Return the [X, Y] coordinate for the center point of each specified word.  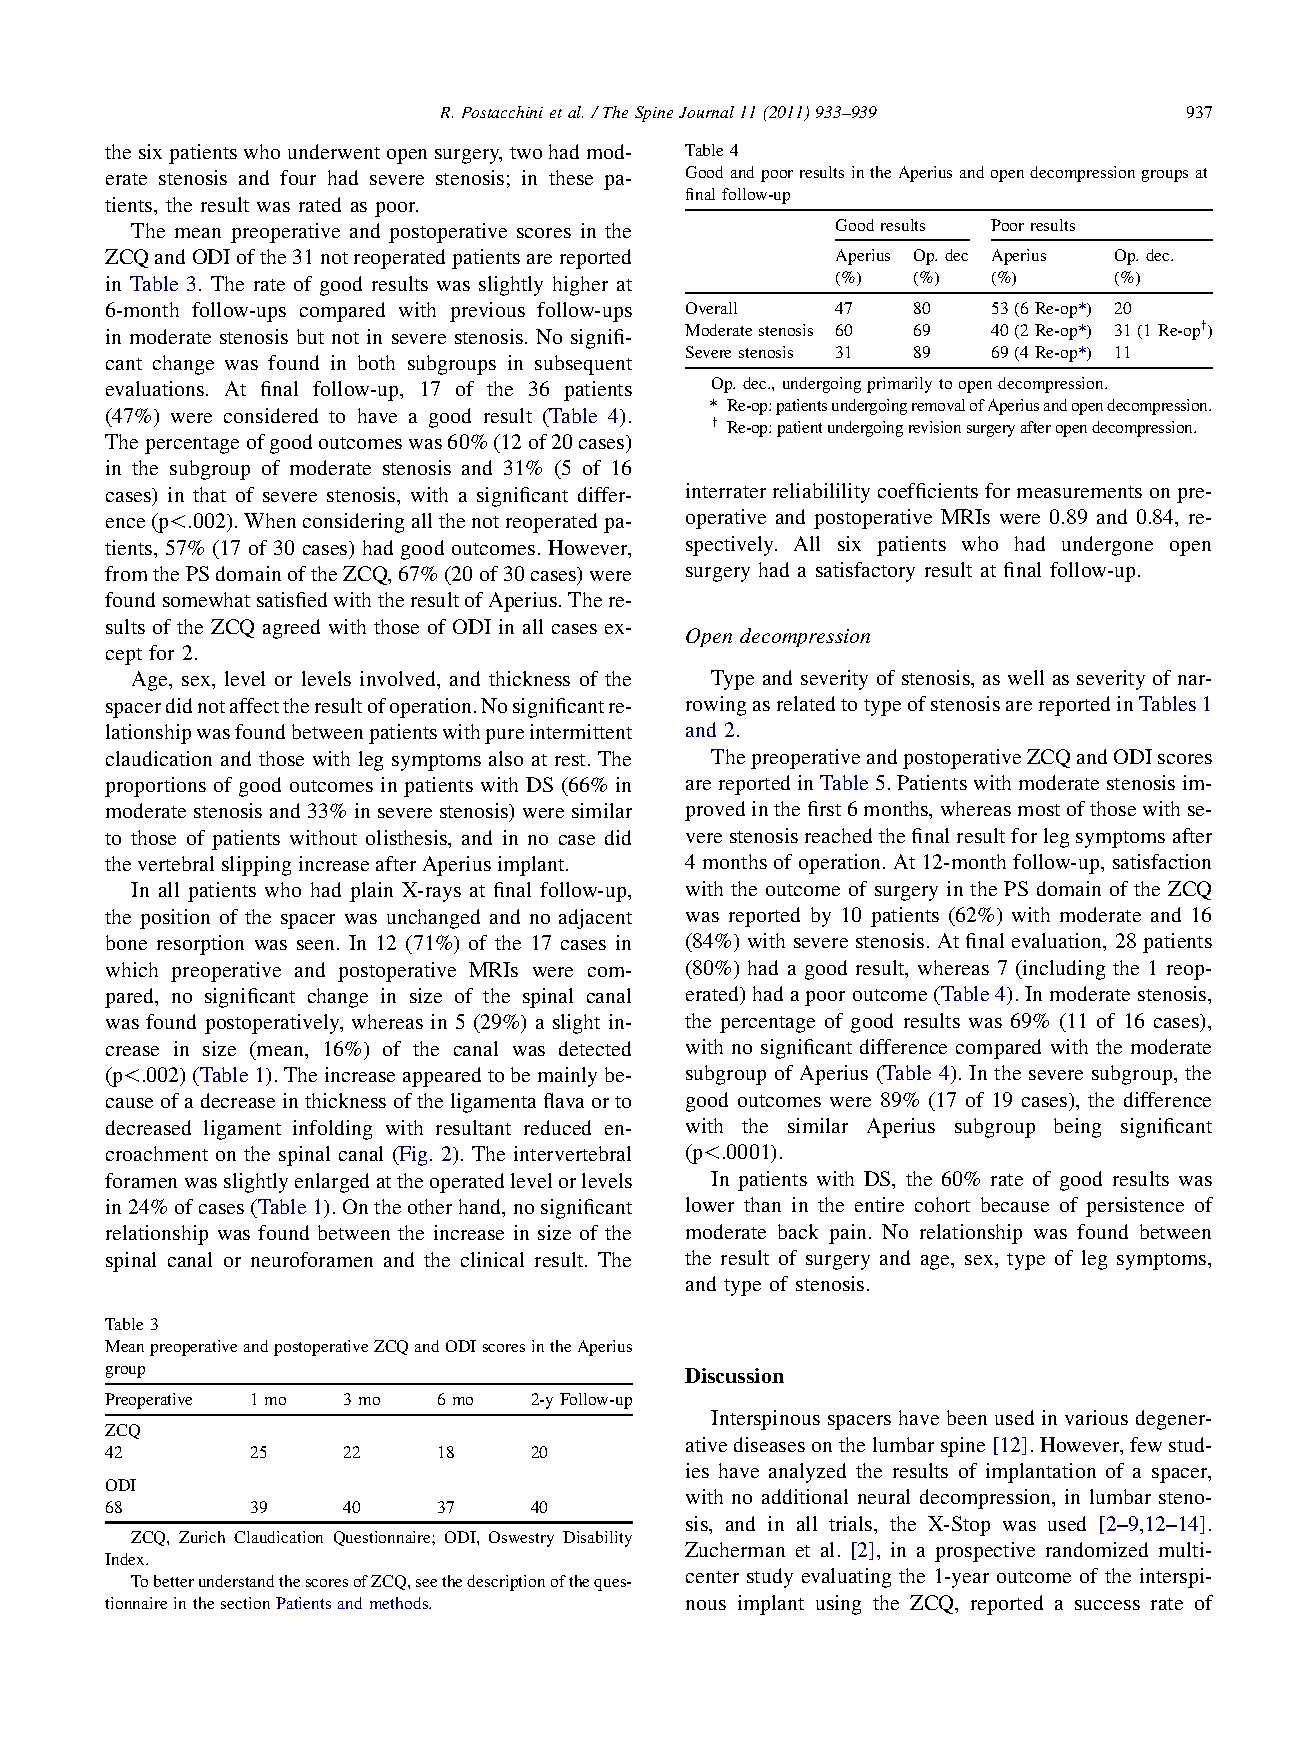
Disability [597, 1539]
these [571, 177]
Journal [706, 112]
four [298, 177]
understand [236, 1581]
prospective [985, 1552]
